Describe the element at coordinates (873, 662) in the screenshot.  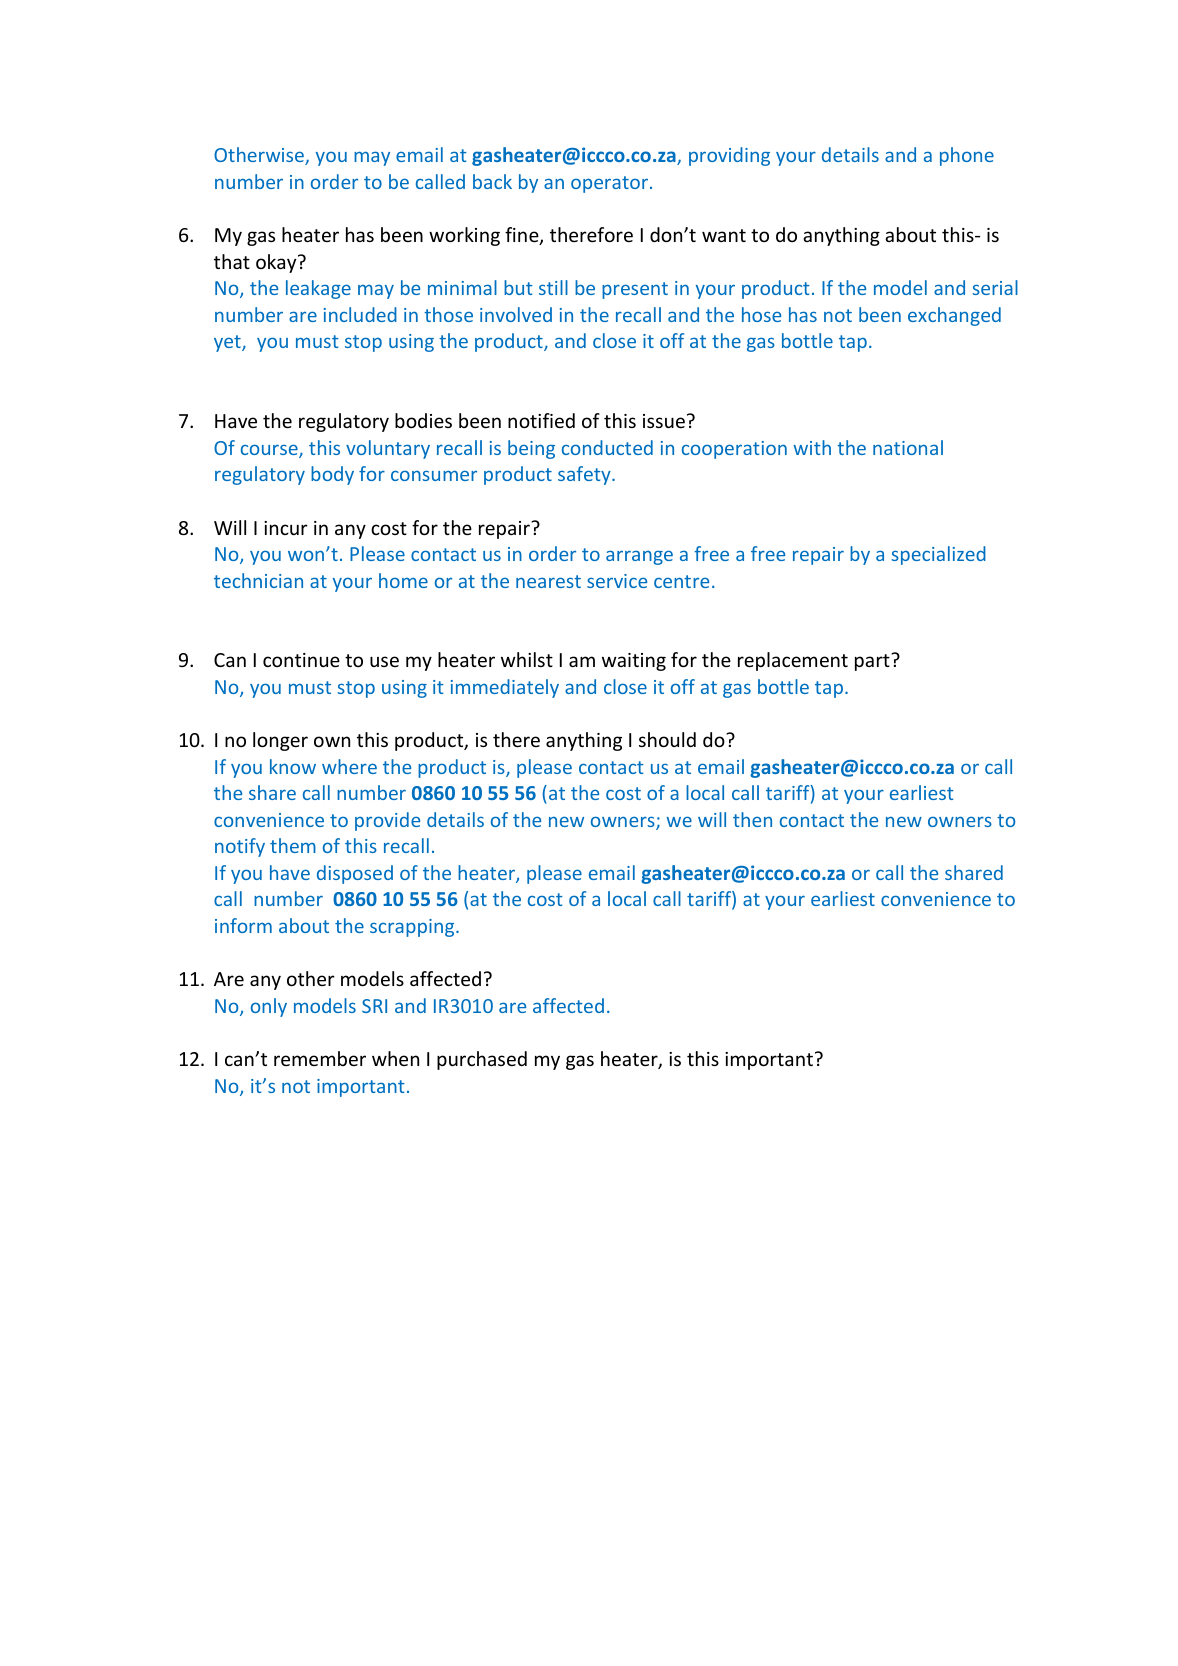
I see `part` at that location.
